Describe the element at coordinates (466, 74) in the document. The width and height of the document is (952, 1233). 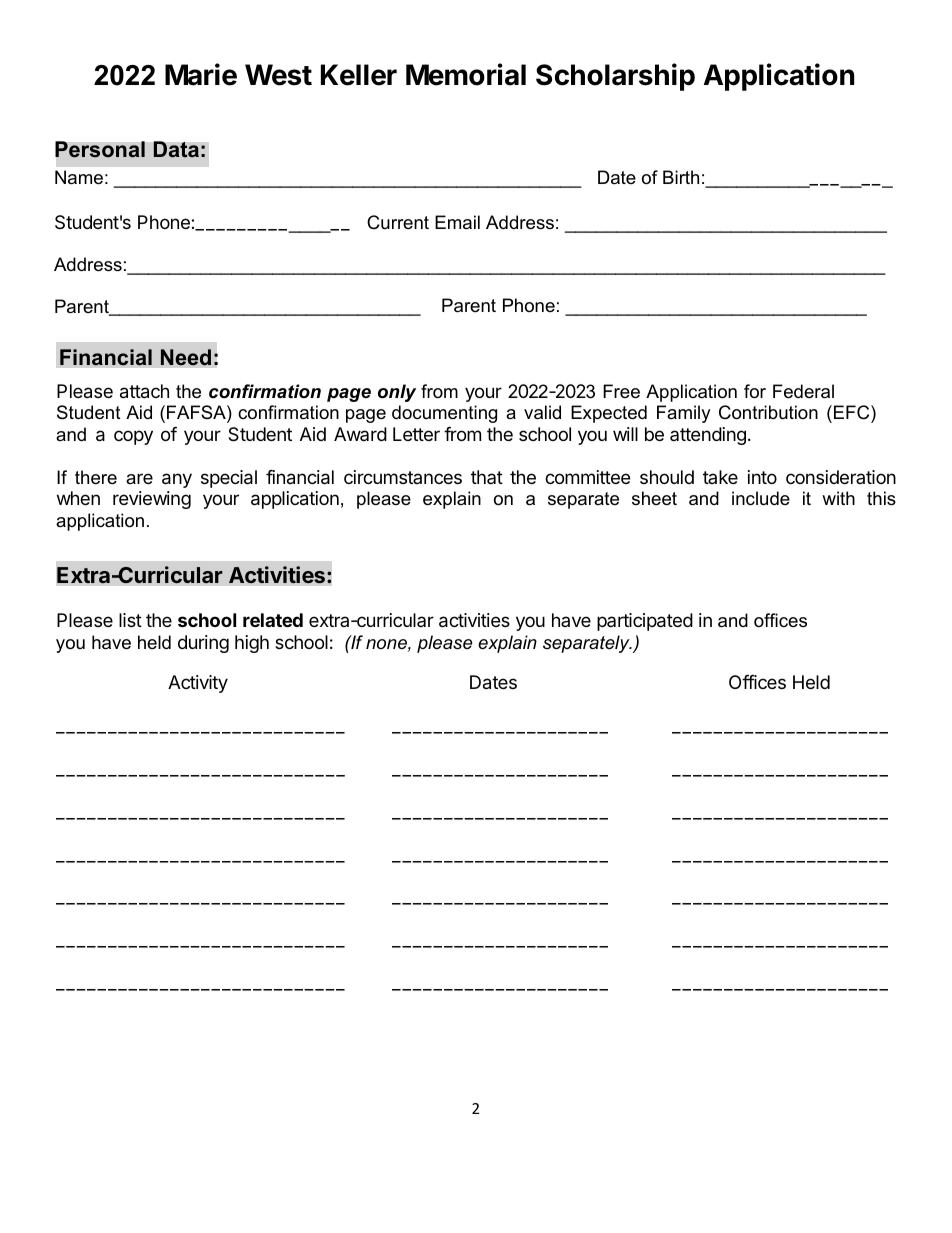
I see `Memorial` at that location.
